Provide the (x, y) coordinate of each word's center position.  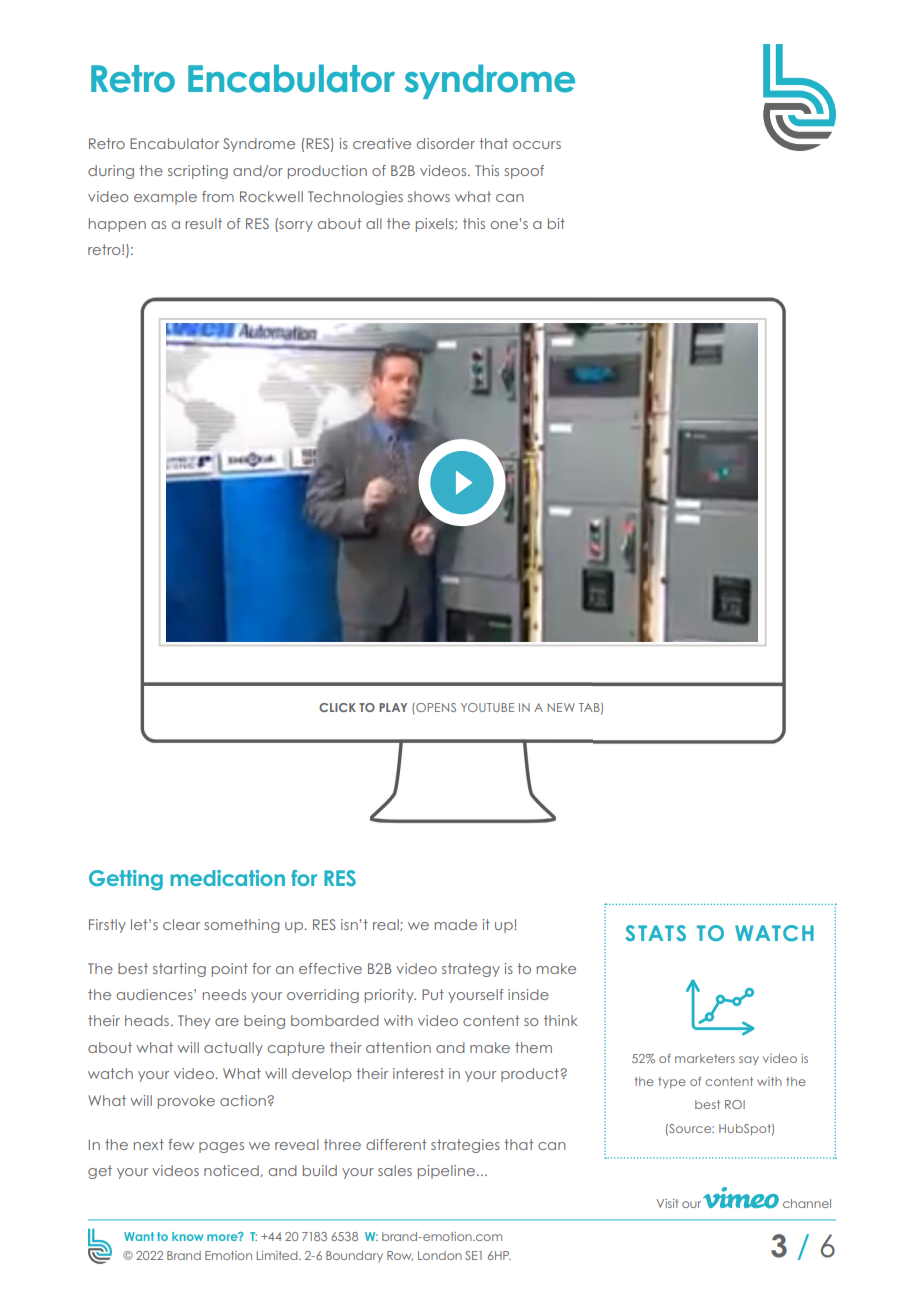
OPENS (435, 707)
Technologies (355, 198)
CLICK (337, 707)
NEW (561, 707)
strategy (471, 970)
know (187, 1236)
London (440, 1255)
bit (556, 223)
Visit (667, 1203)
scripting (198, 172)
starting (179, 970)
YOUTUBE (487, 707)
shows (429, 196)
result (203, 223)
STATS (655, 933)
